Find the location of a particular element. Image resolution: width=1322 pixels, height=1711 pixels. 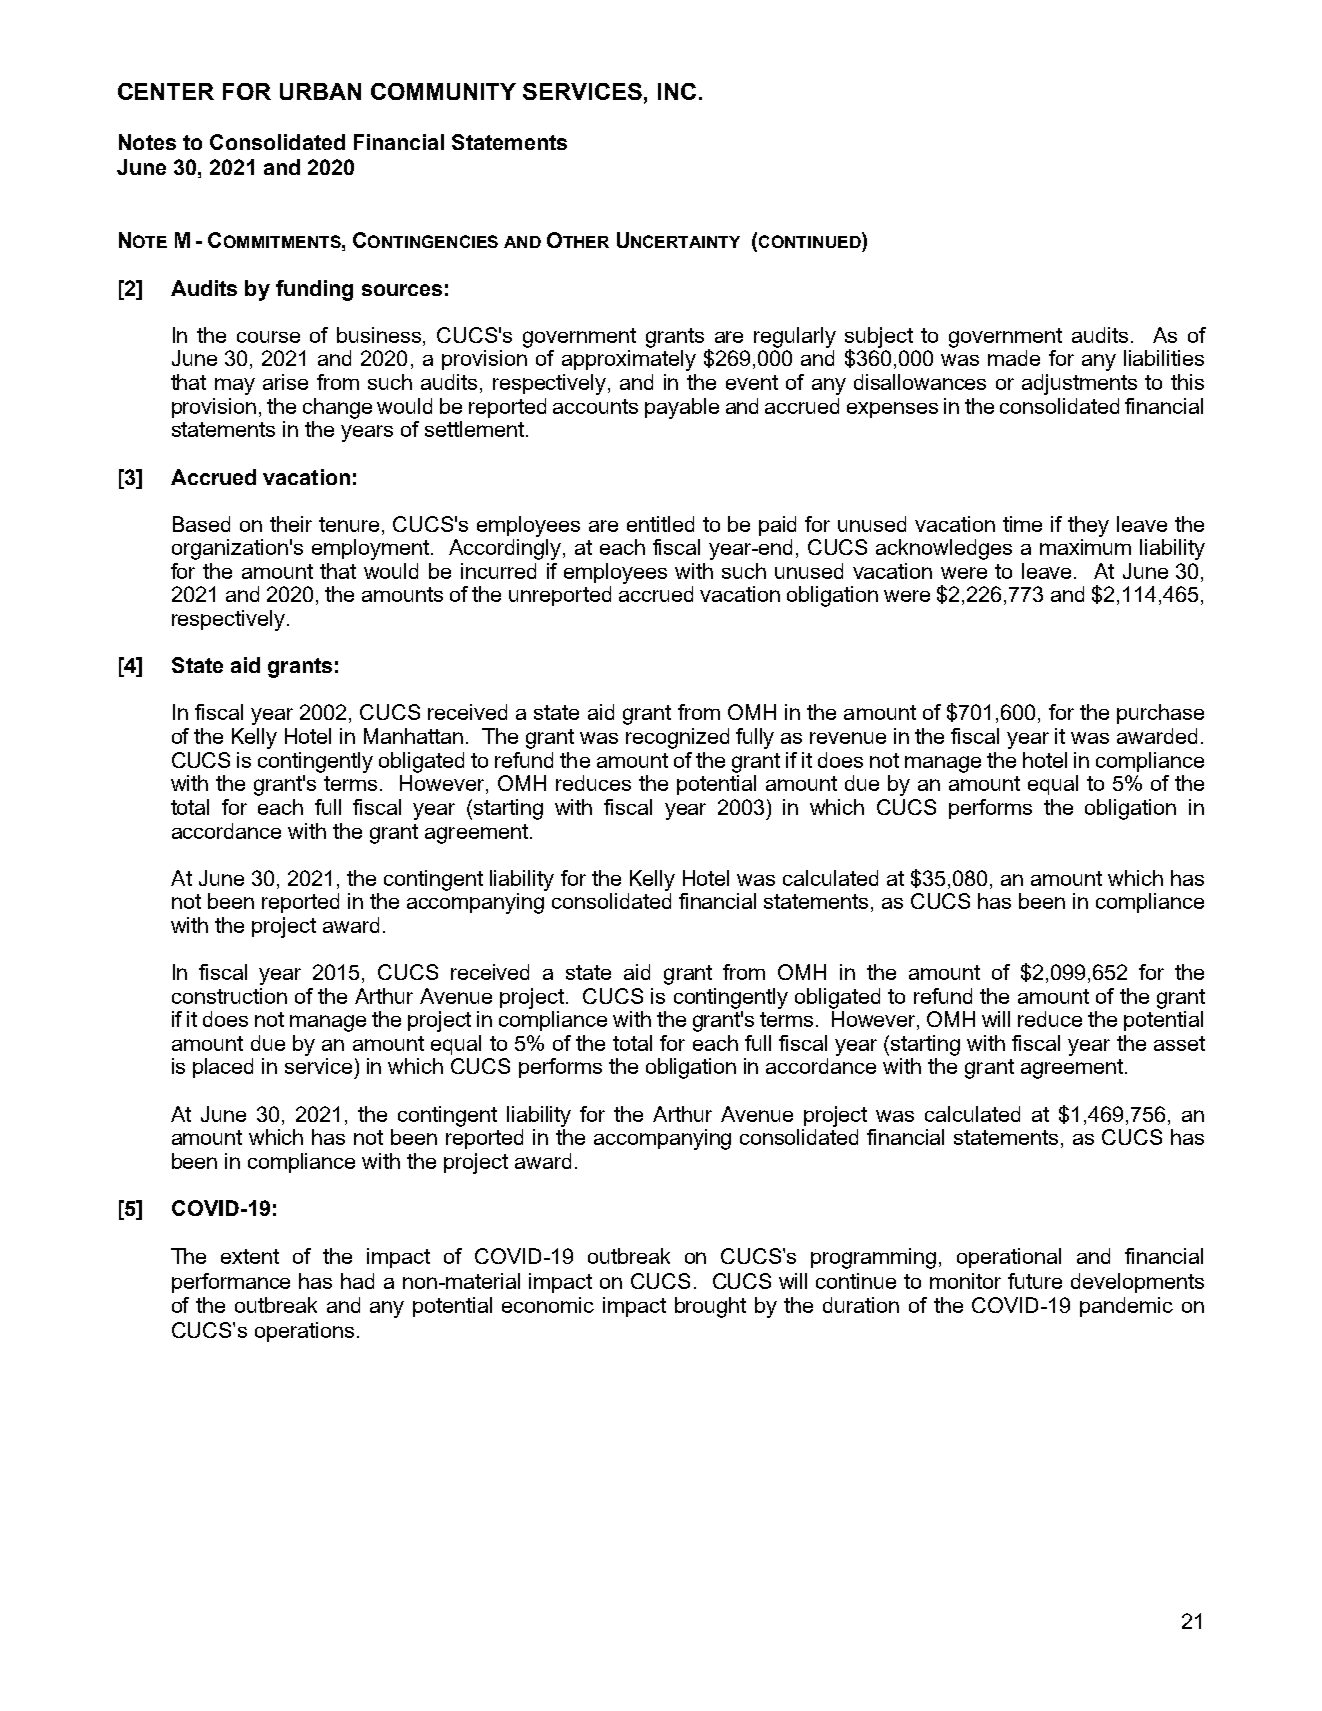

recognized is located at coordinates (677, 738).
